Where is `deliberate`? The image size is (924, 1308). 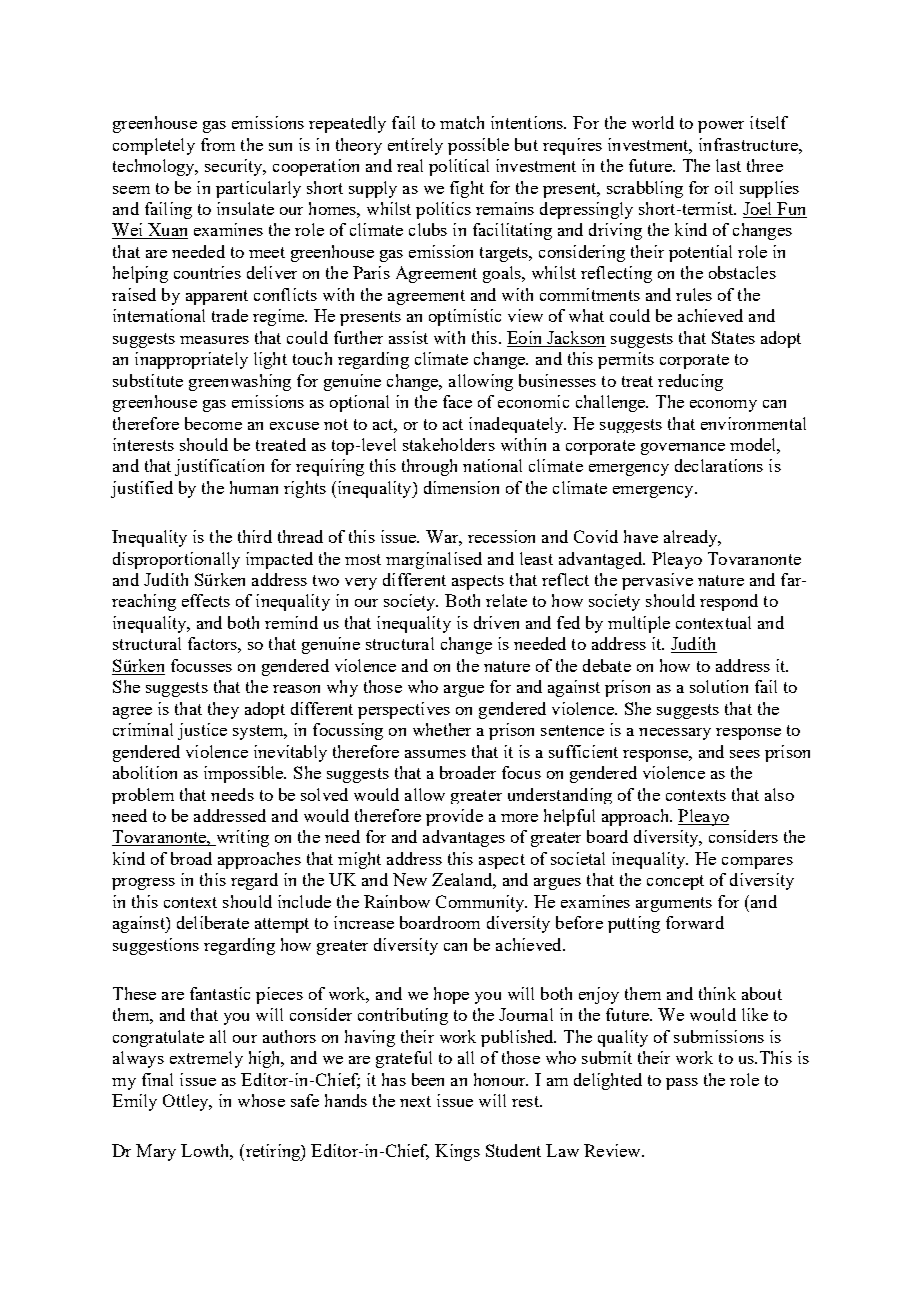
deliberate is located at coordinates (213, 922).
